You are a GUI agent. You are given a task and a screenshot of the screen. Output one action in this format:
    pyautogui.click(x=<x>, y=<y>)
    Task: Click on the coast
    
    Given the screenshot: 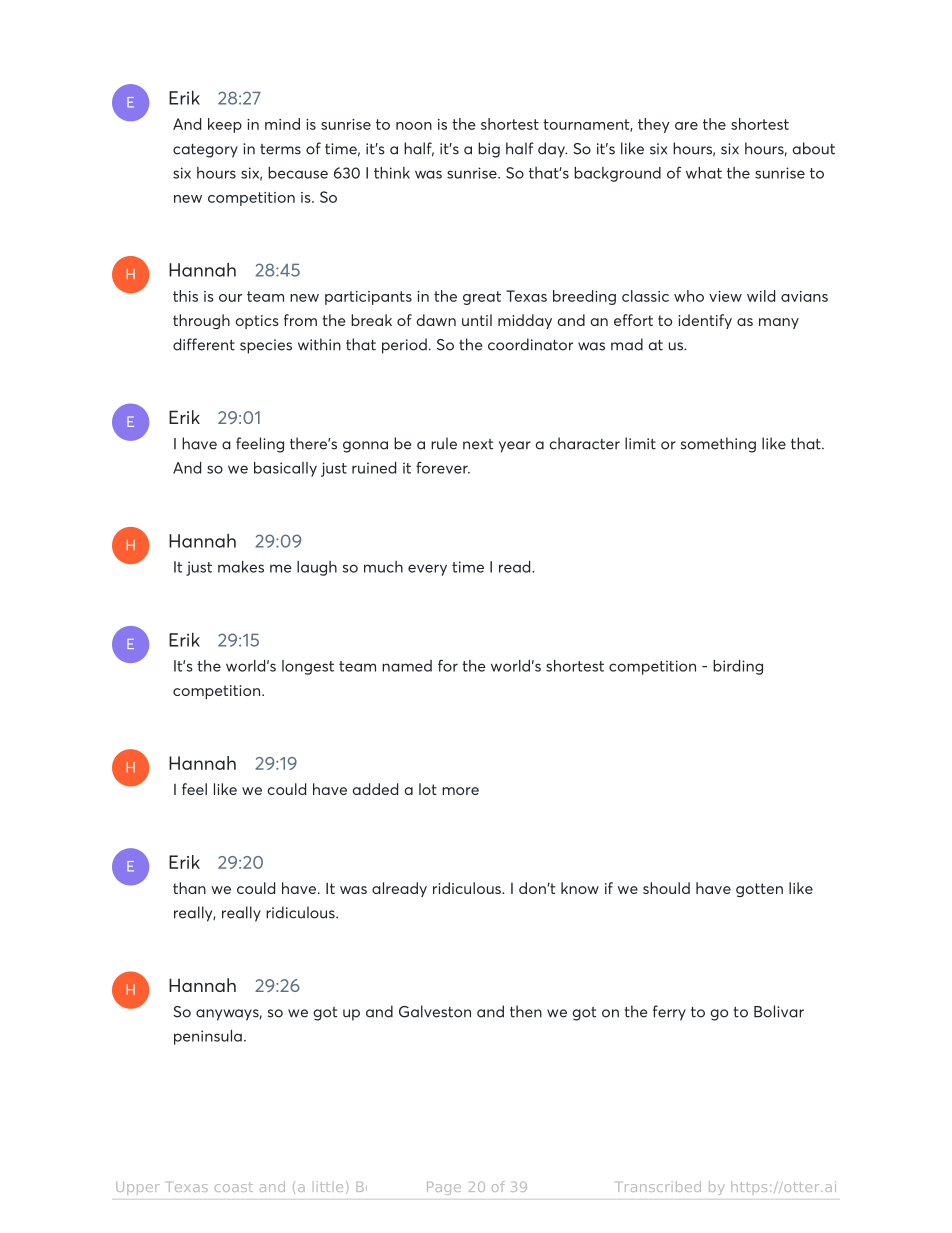 What is the action you would take?
    pyautogui.click(x=234, y=1187)
